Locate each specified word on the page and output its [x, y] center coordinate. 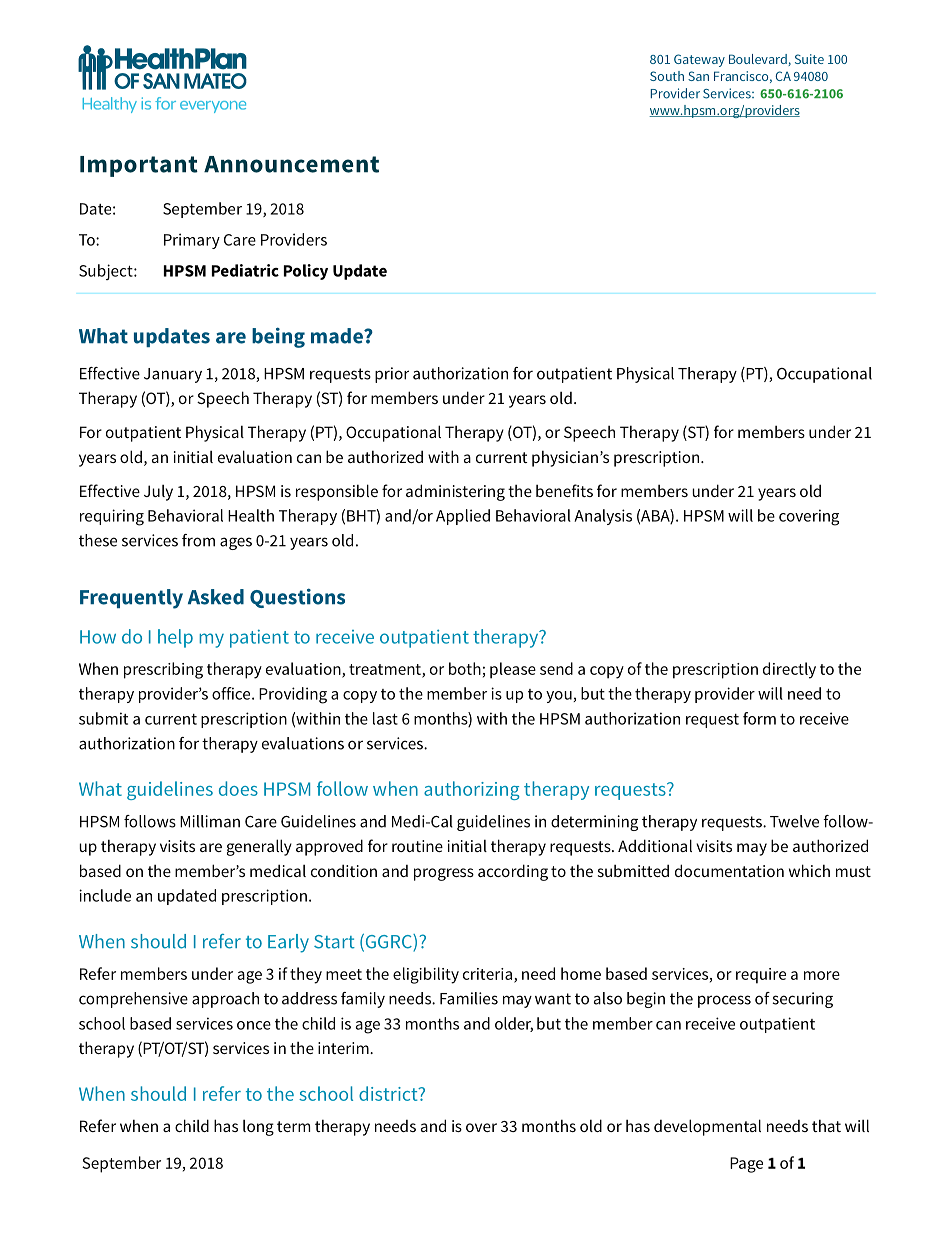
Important [139, 166]
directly [789, 670]
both [465, 668]
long [258, 1128]
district [389, 1093]
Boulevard [759, 60]
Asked [216, 597]
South [667, 76]
